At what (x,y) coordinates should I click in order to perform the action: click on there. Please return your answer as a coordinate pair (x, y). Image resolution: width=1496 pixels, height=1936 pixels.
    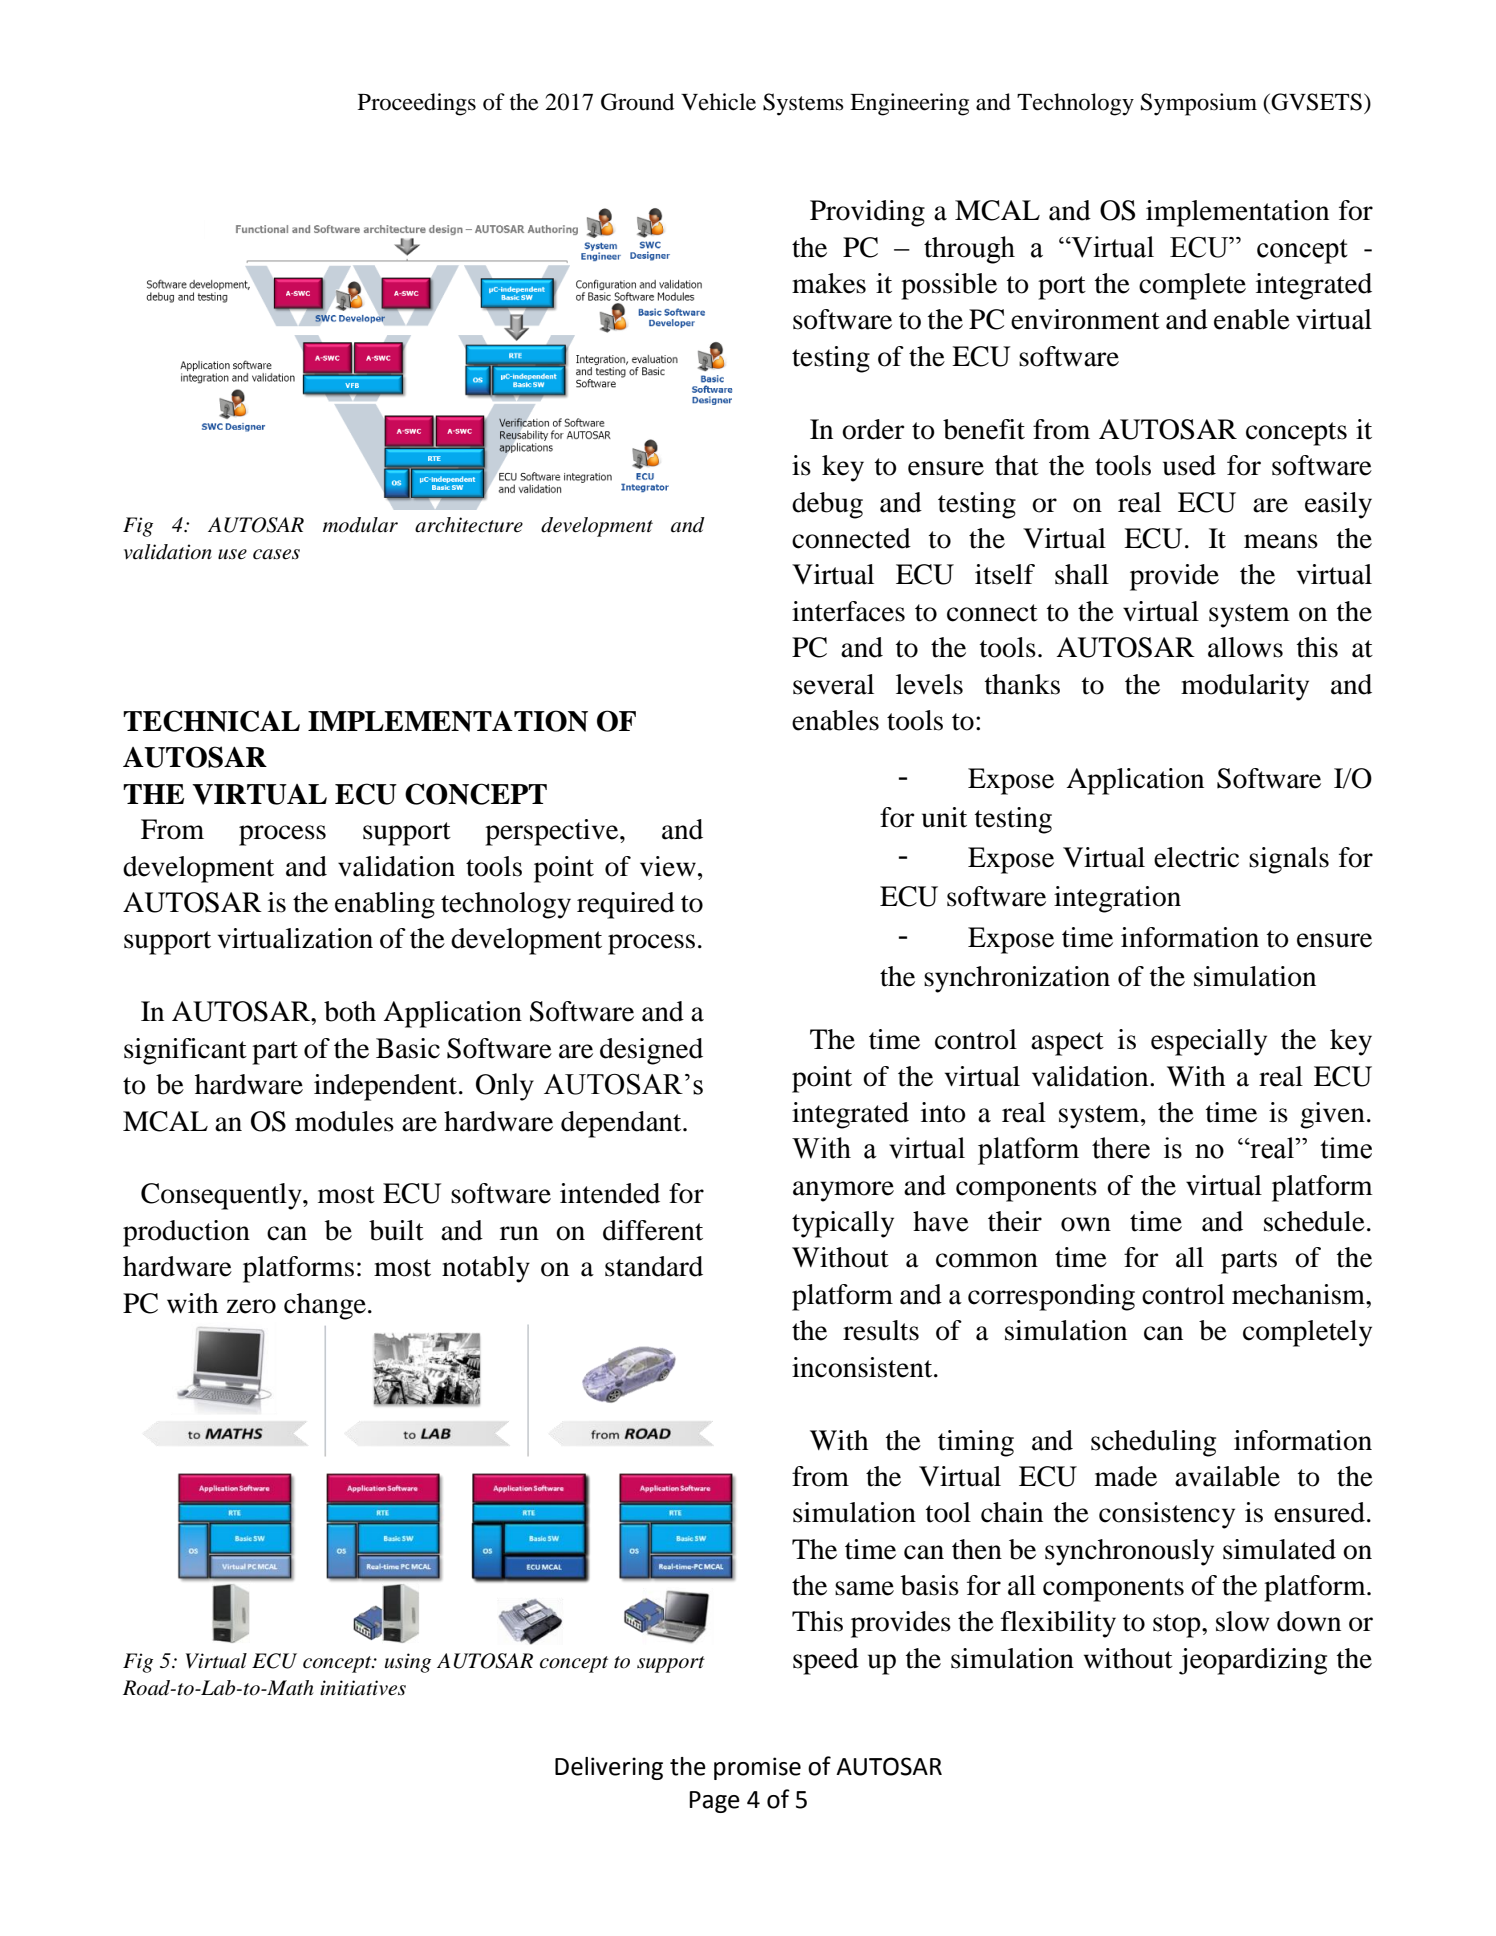
    Looking at the image, I should click on (1121, 1148).
